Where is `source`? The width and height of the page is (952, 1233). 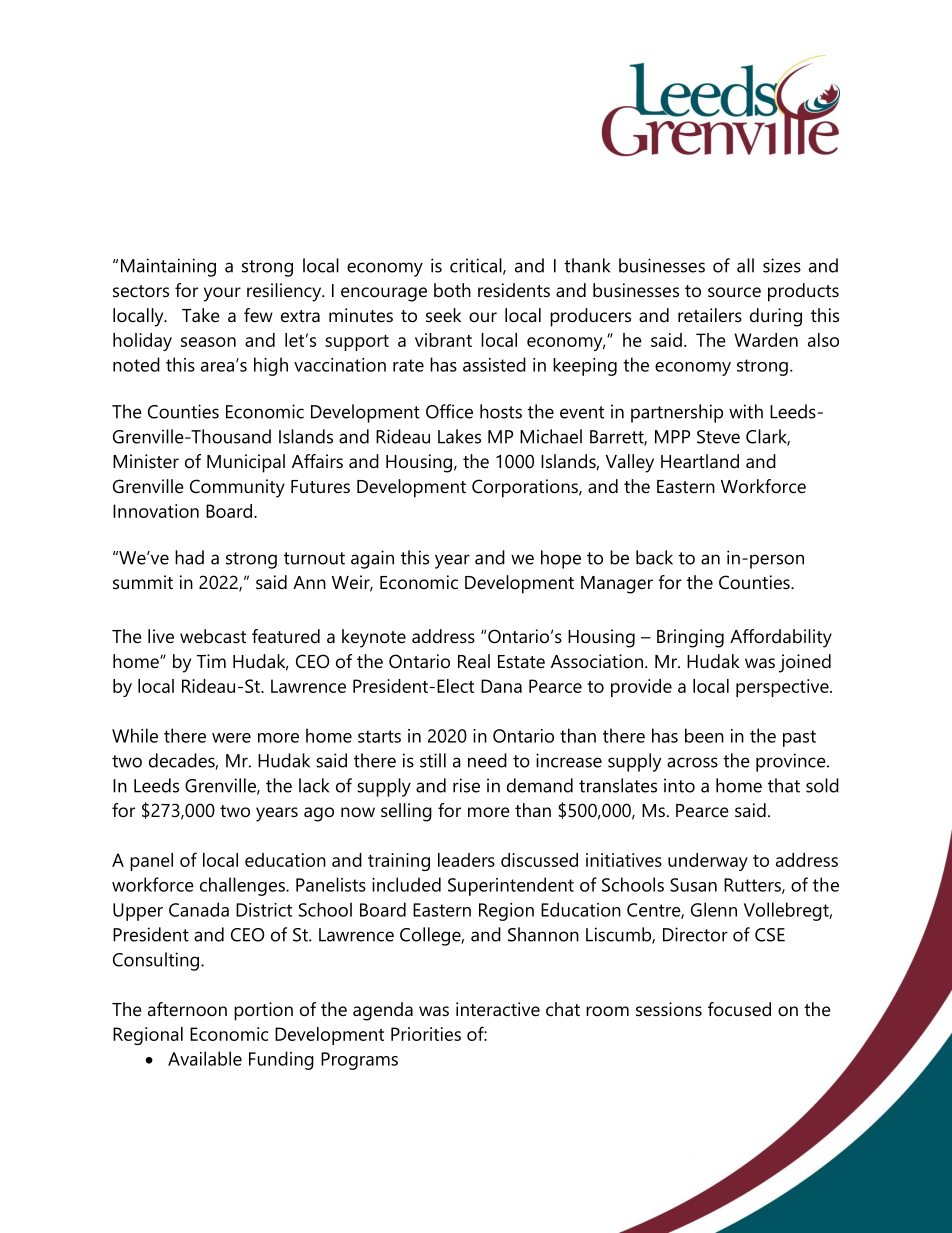 source is located at coordinates (734, 292).
